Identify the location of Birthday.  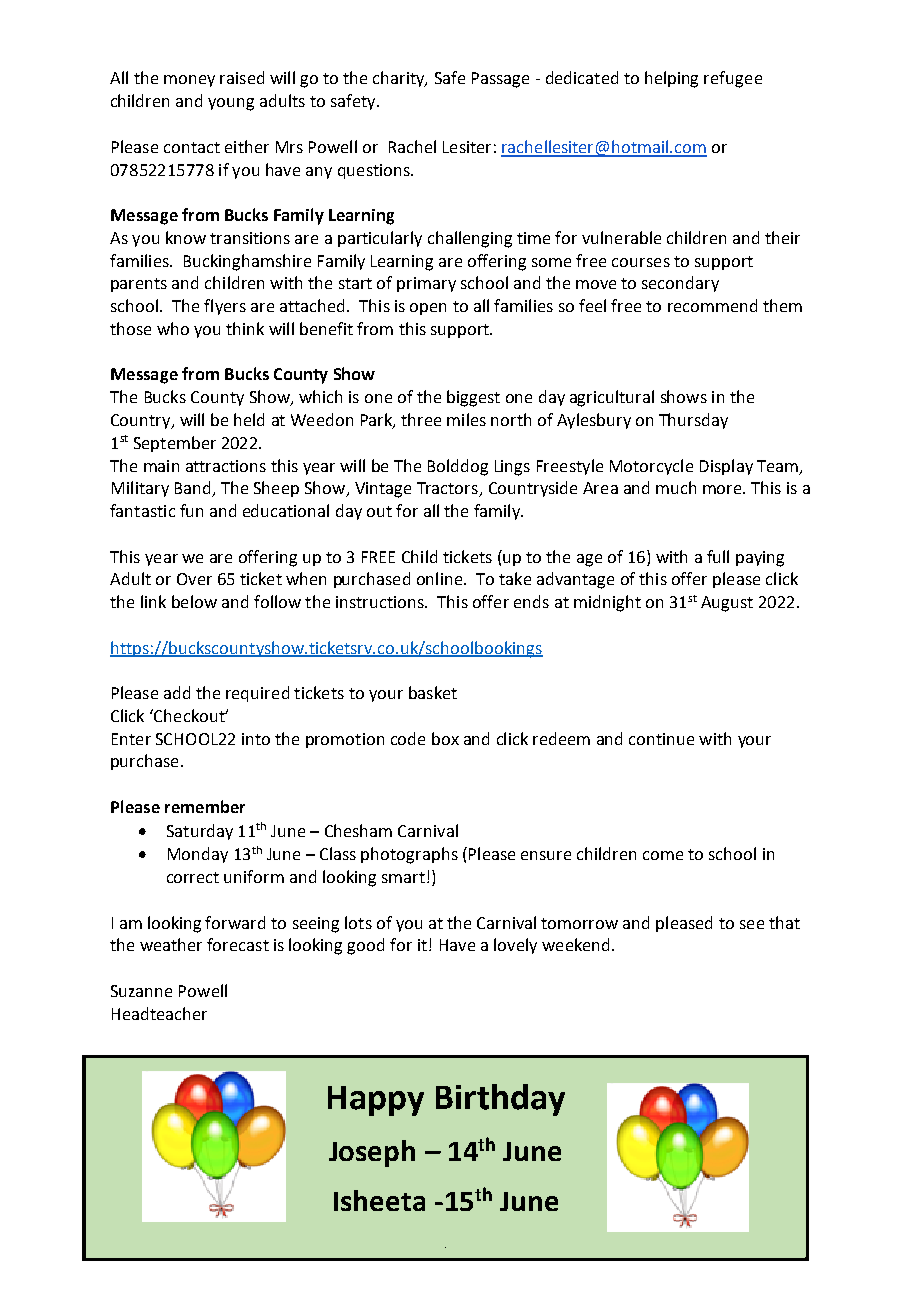
(500, 1100).
